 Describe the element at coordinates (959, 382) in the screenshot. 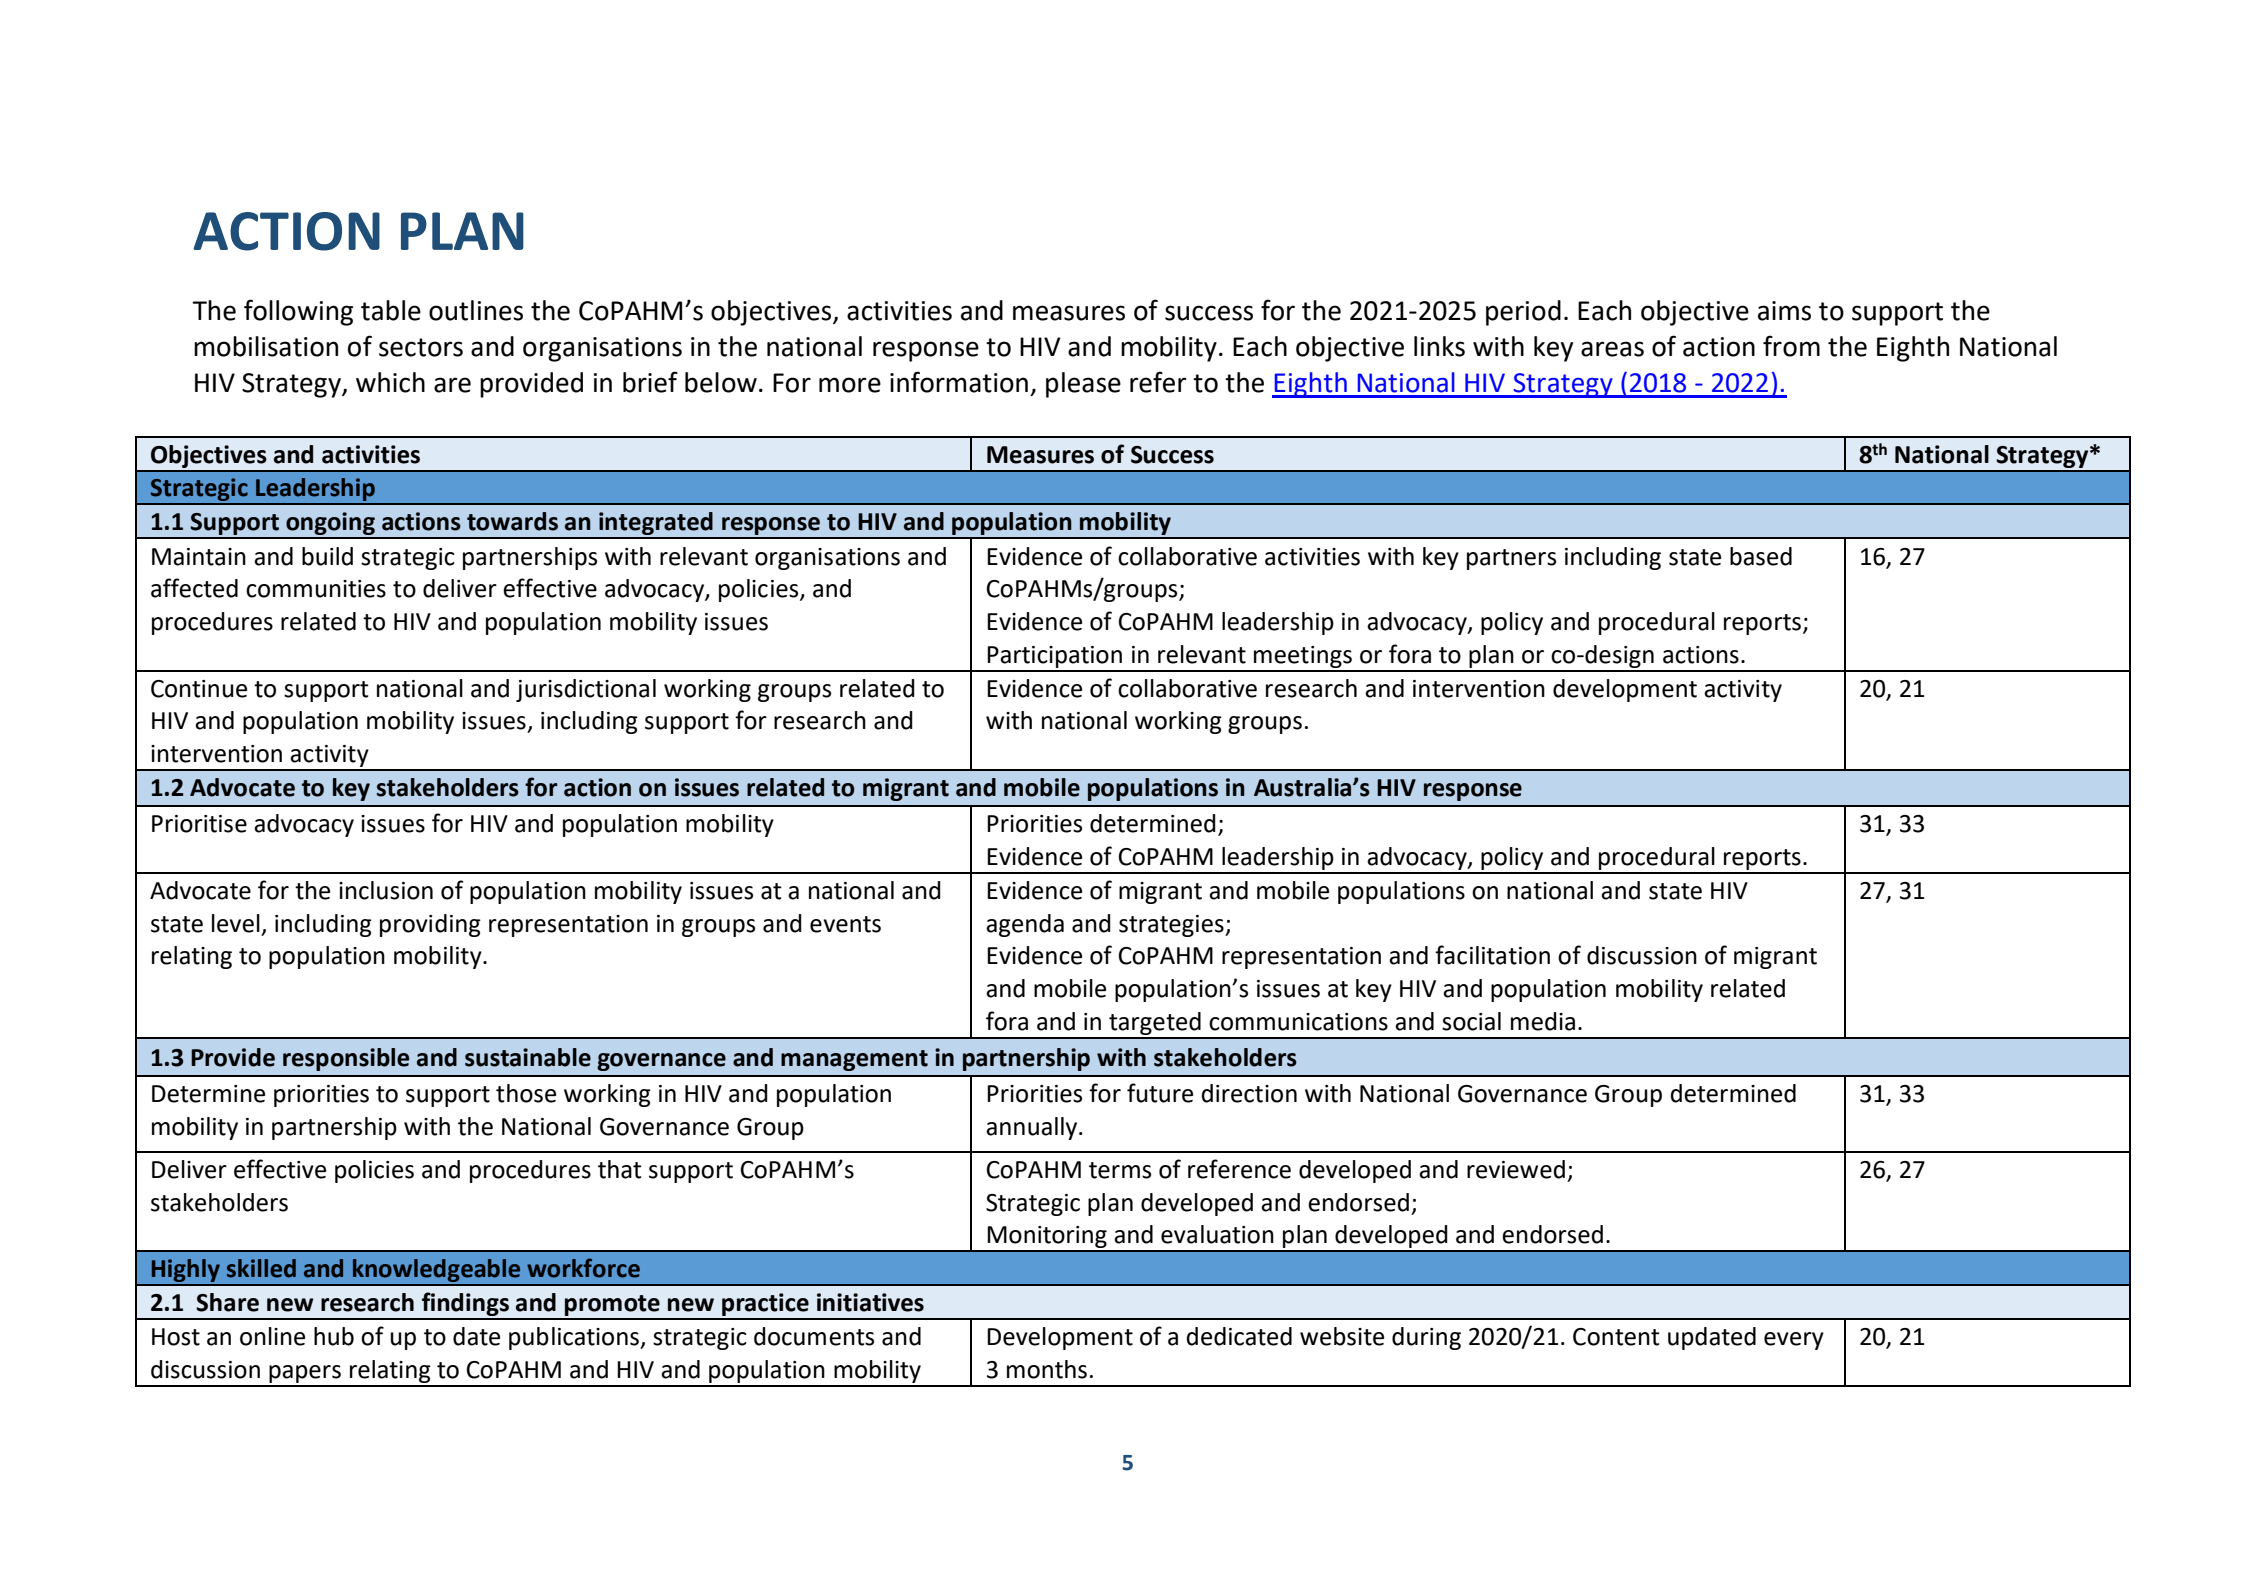

I see `information` at that location.
